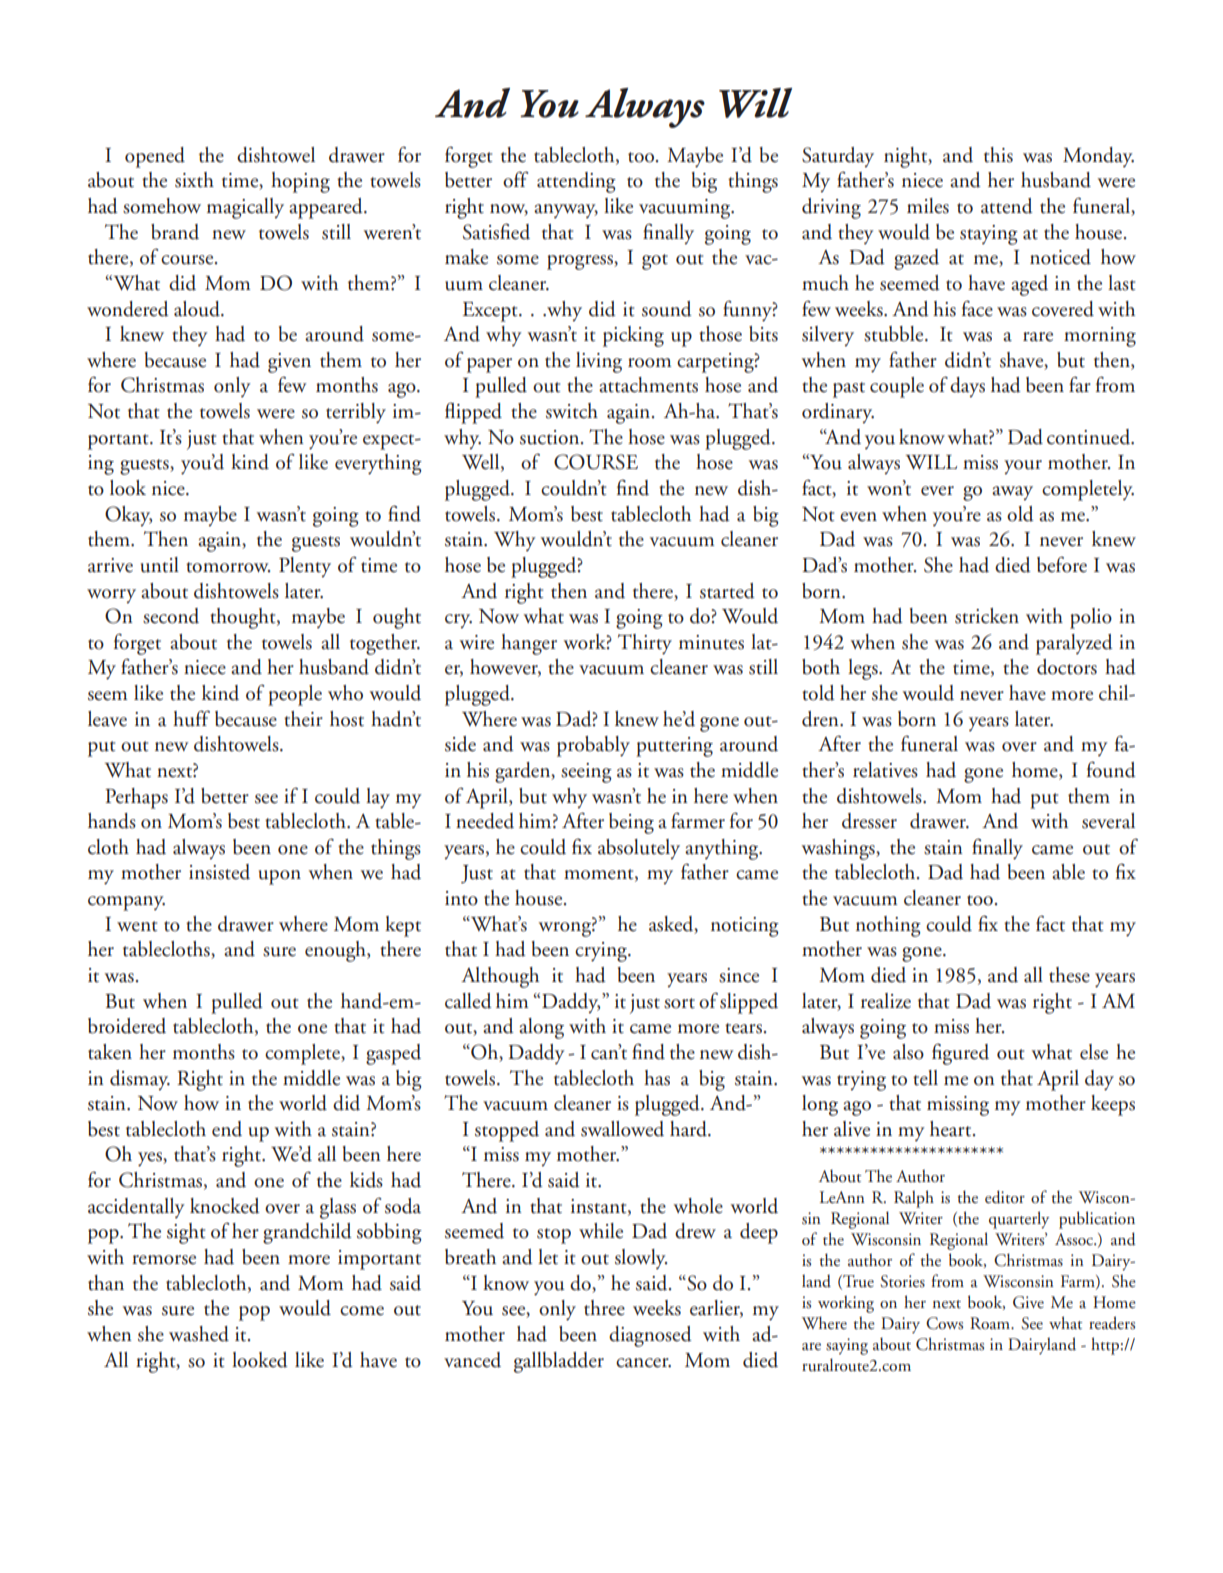 Image resolution: width=1223 pixels, height=1573 pixels. Describe the element at coordinates (191, 718) in the screenshot. I see `huff` at that location.
